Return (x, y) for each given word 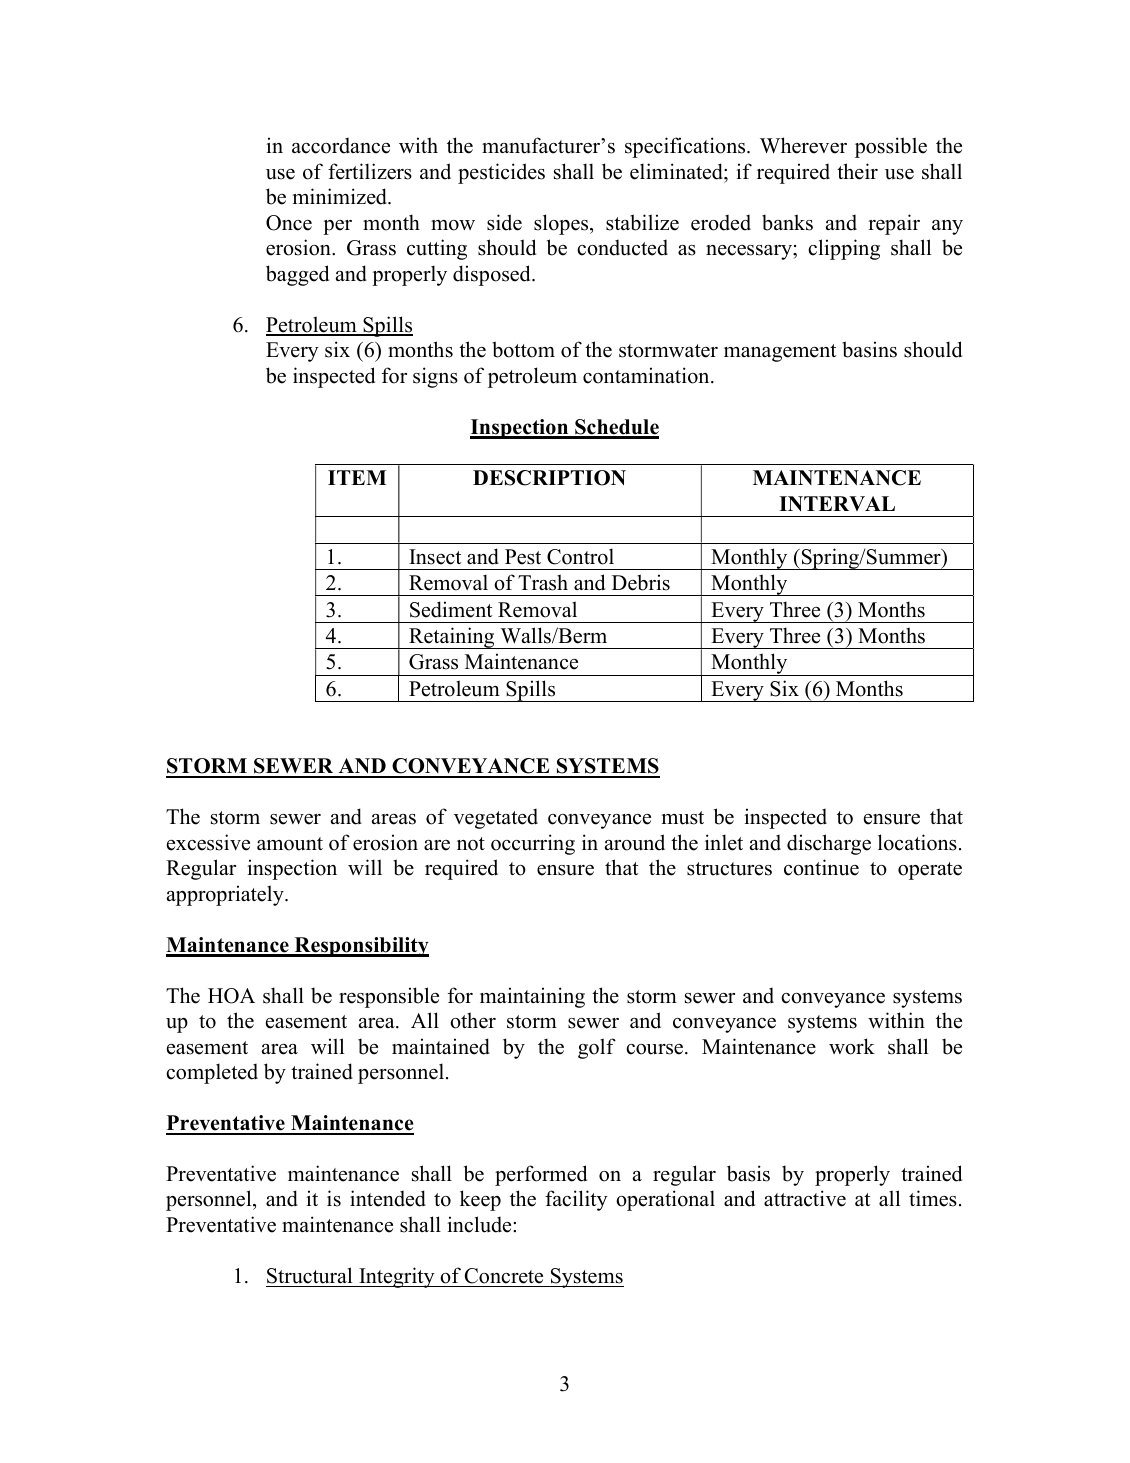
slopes (562, 224)
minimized (341, 196)
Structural (309, 1275)
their (857, 171)
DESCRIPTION (549, 478)
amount (290, 844)
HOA (231, 996)
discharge (829, 844)
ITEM (357, 477)
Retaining (452, 638)
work (852, 1046)
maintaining (532, 997)
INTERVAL (837, 503)
